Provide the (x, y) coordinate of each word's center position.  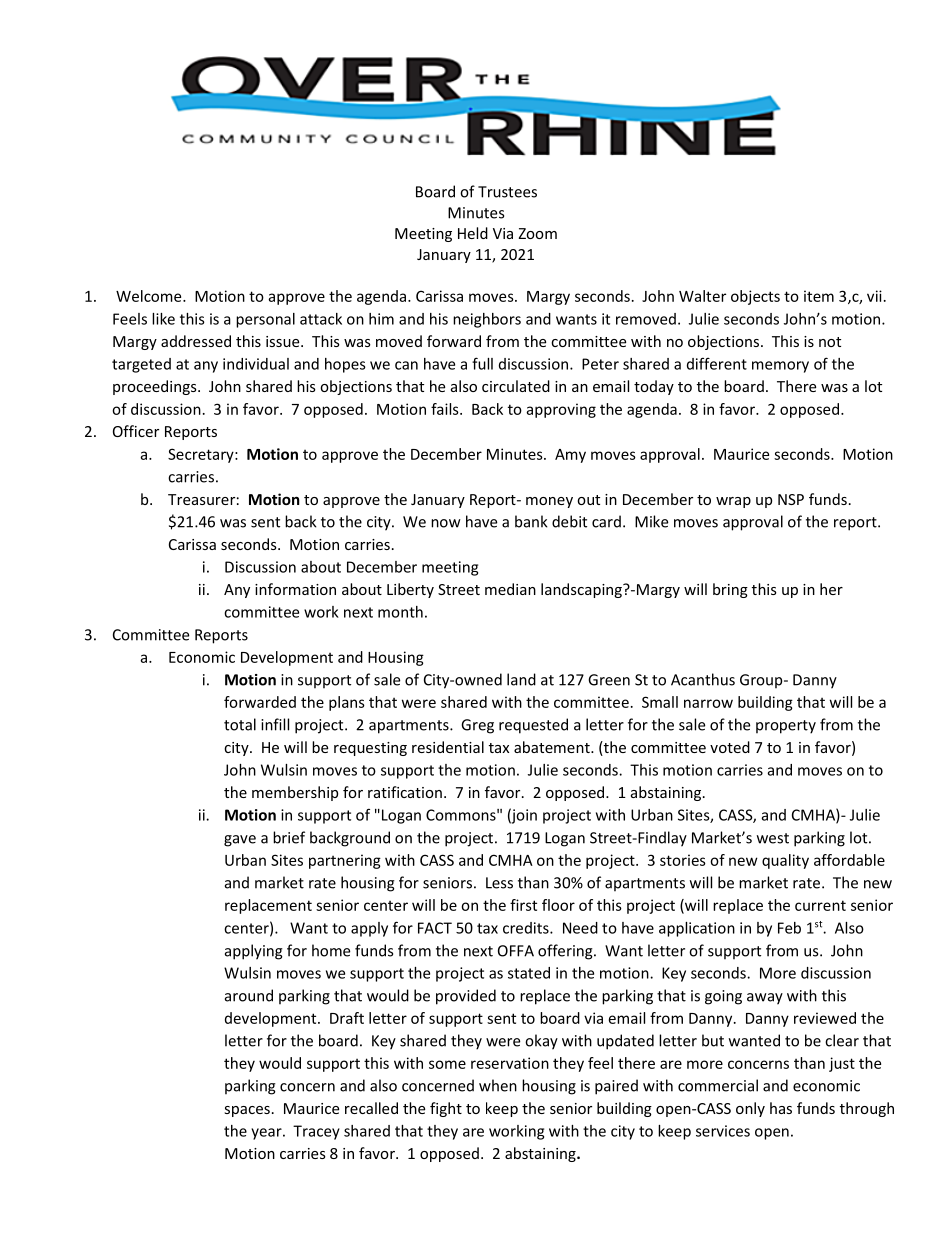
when (498, 1085)
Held (473, 233)
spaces (247, 1111)
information (295, 589)
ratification (405, 792)
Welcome (150, 296)
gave (240, 841)
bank (531, 521)
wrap (733, 502)
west (773, 838)
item (819, 296)
